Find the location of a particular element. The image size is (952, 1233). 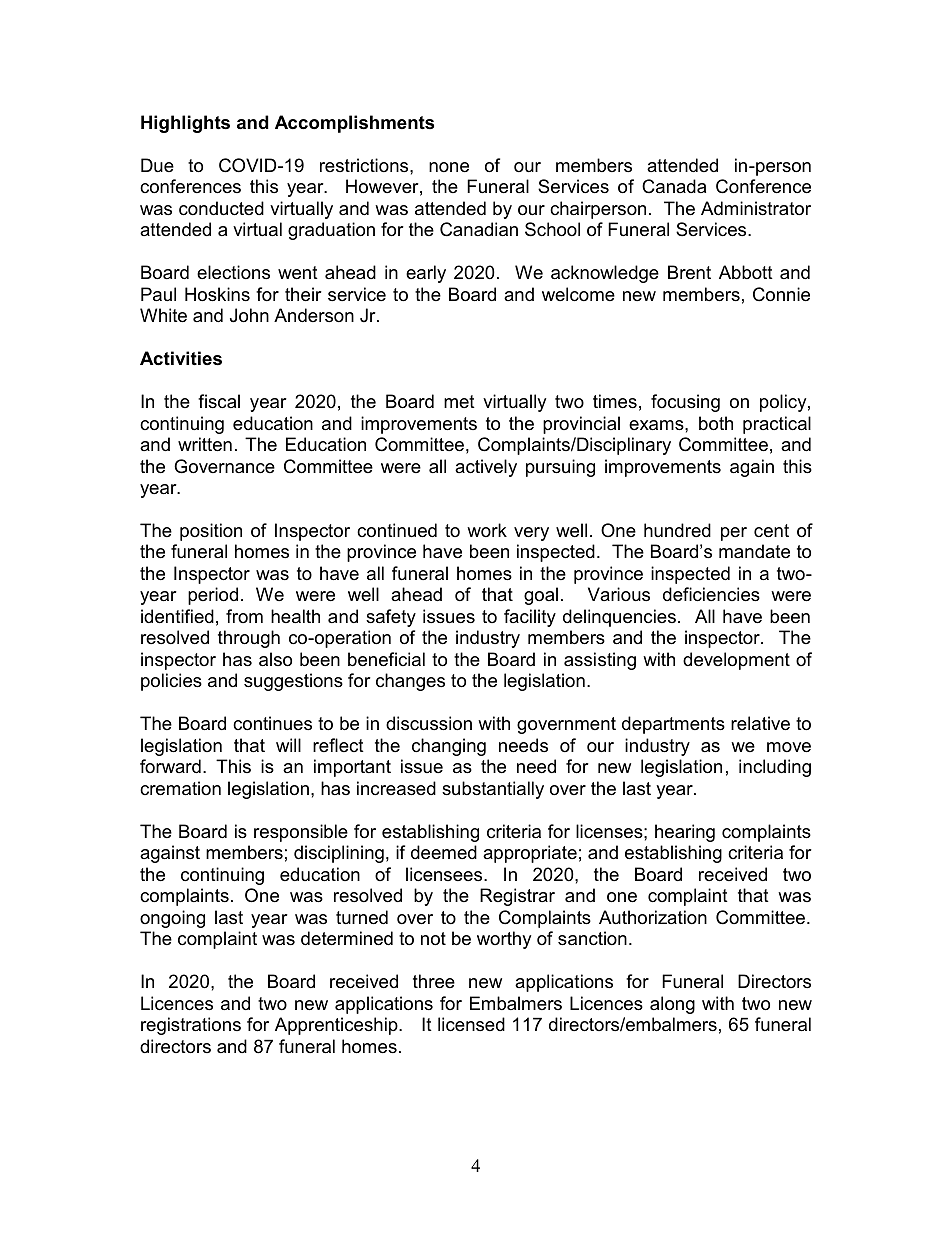

registrations is located at coordinates (191, 1026).
